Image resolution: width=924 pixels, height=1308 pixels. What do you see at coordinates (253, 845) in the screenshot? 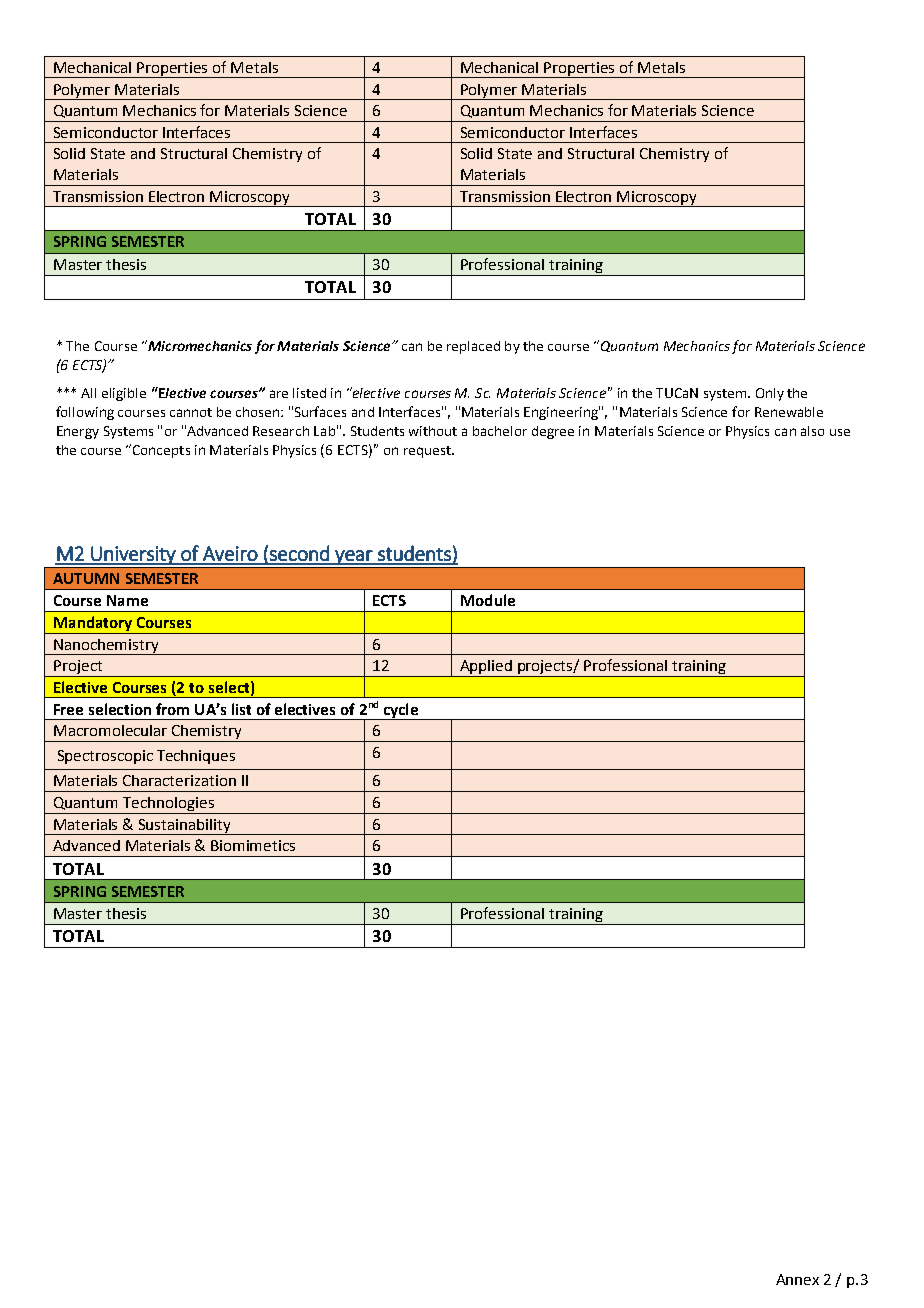
I see `Biomimetics` at bounding box center [253, 845].
